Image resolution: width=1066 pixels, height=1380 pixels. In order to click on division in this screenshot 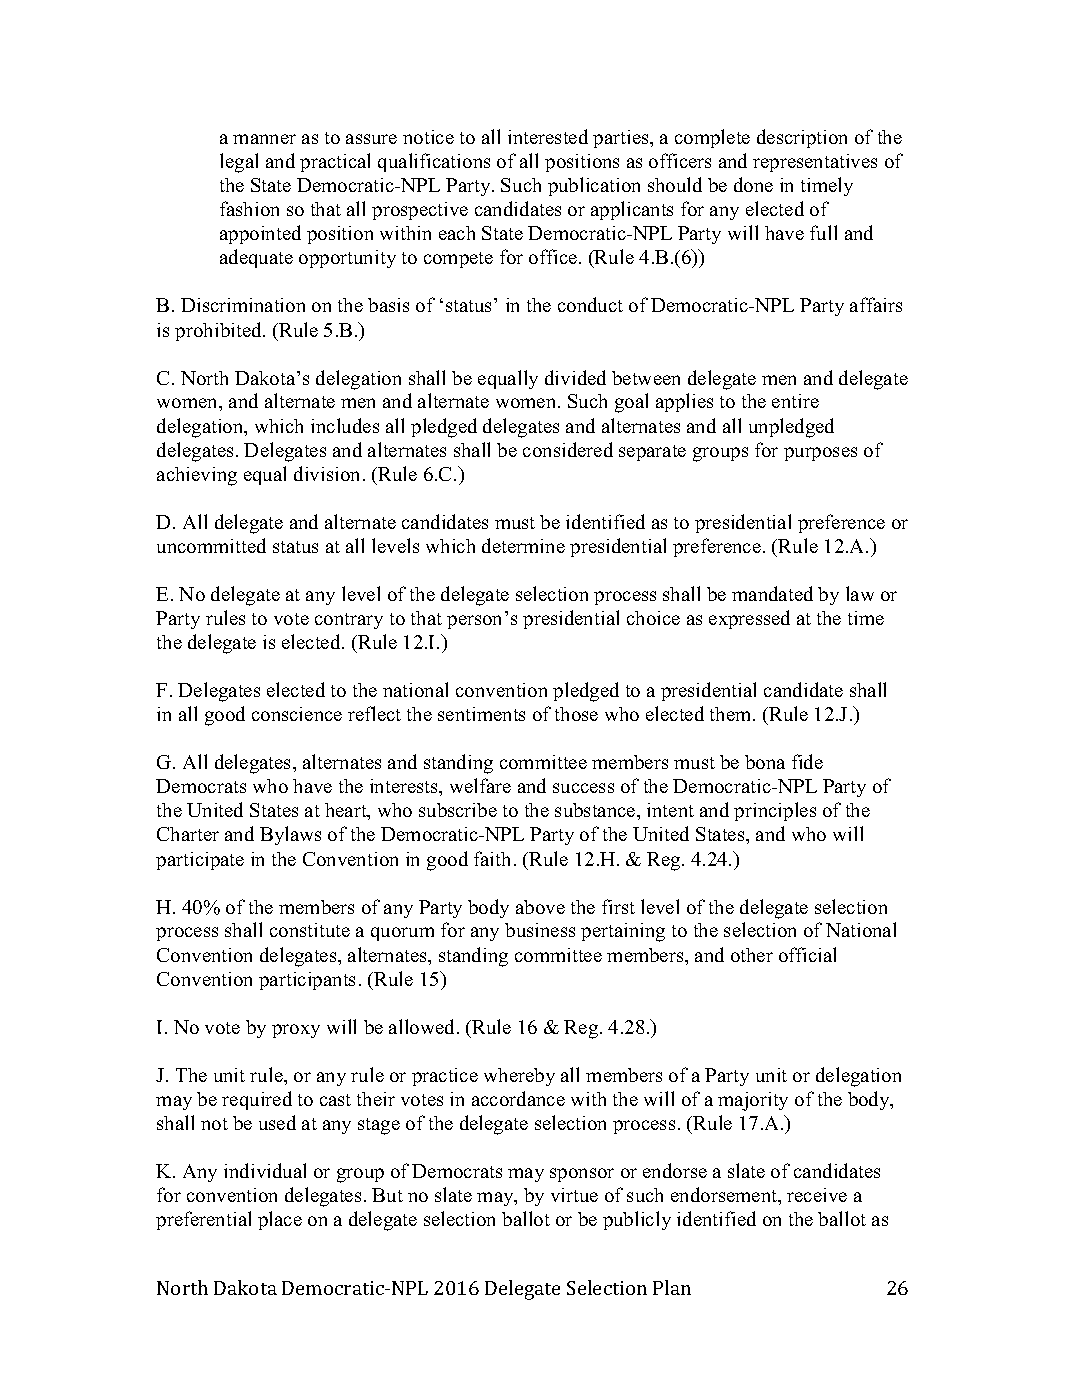, I will do `click(326, 473)`.
